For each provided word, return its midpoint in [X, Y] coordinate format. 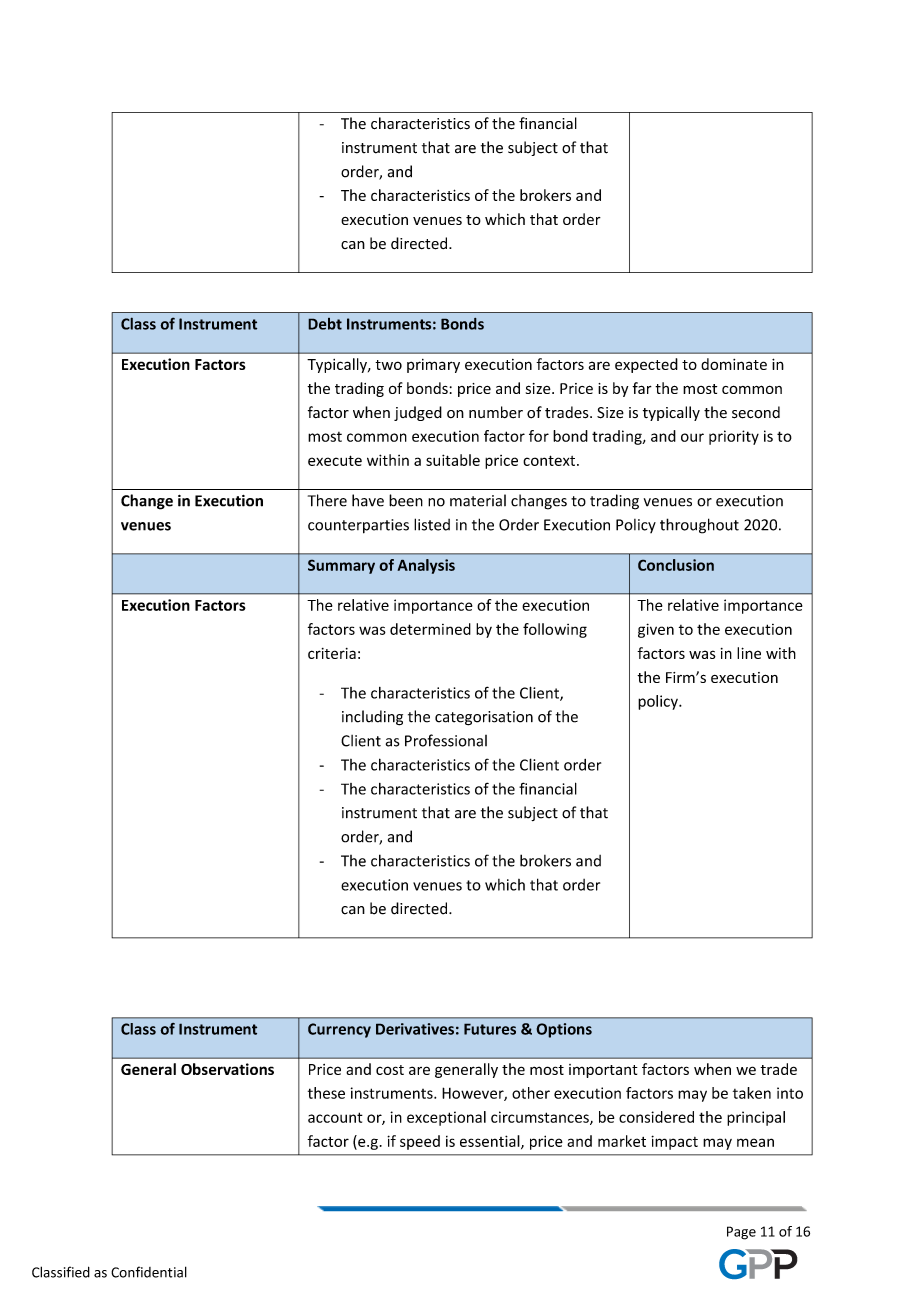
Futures [490, 1029]
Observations [227, 1069]
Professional [446, 740]
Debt [325, 324]
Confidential [149, 1272]
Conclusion [676, 565]
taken [752, 1093]
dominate [734, 364]
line [749, 653]
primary [433, 366]
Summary [341, 566]
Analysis [426, 566]
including [372, 718]
